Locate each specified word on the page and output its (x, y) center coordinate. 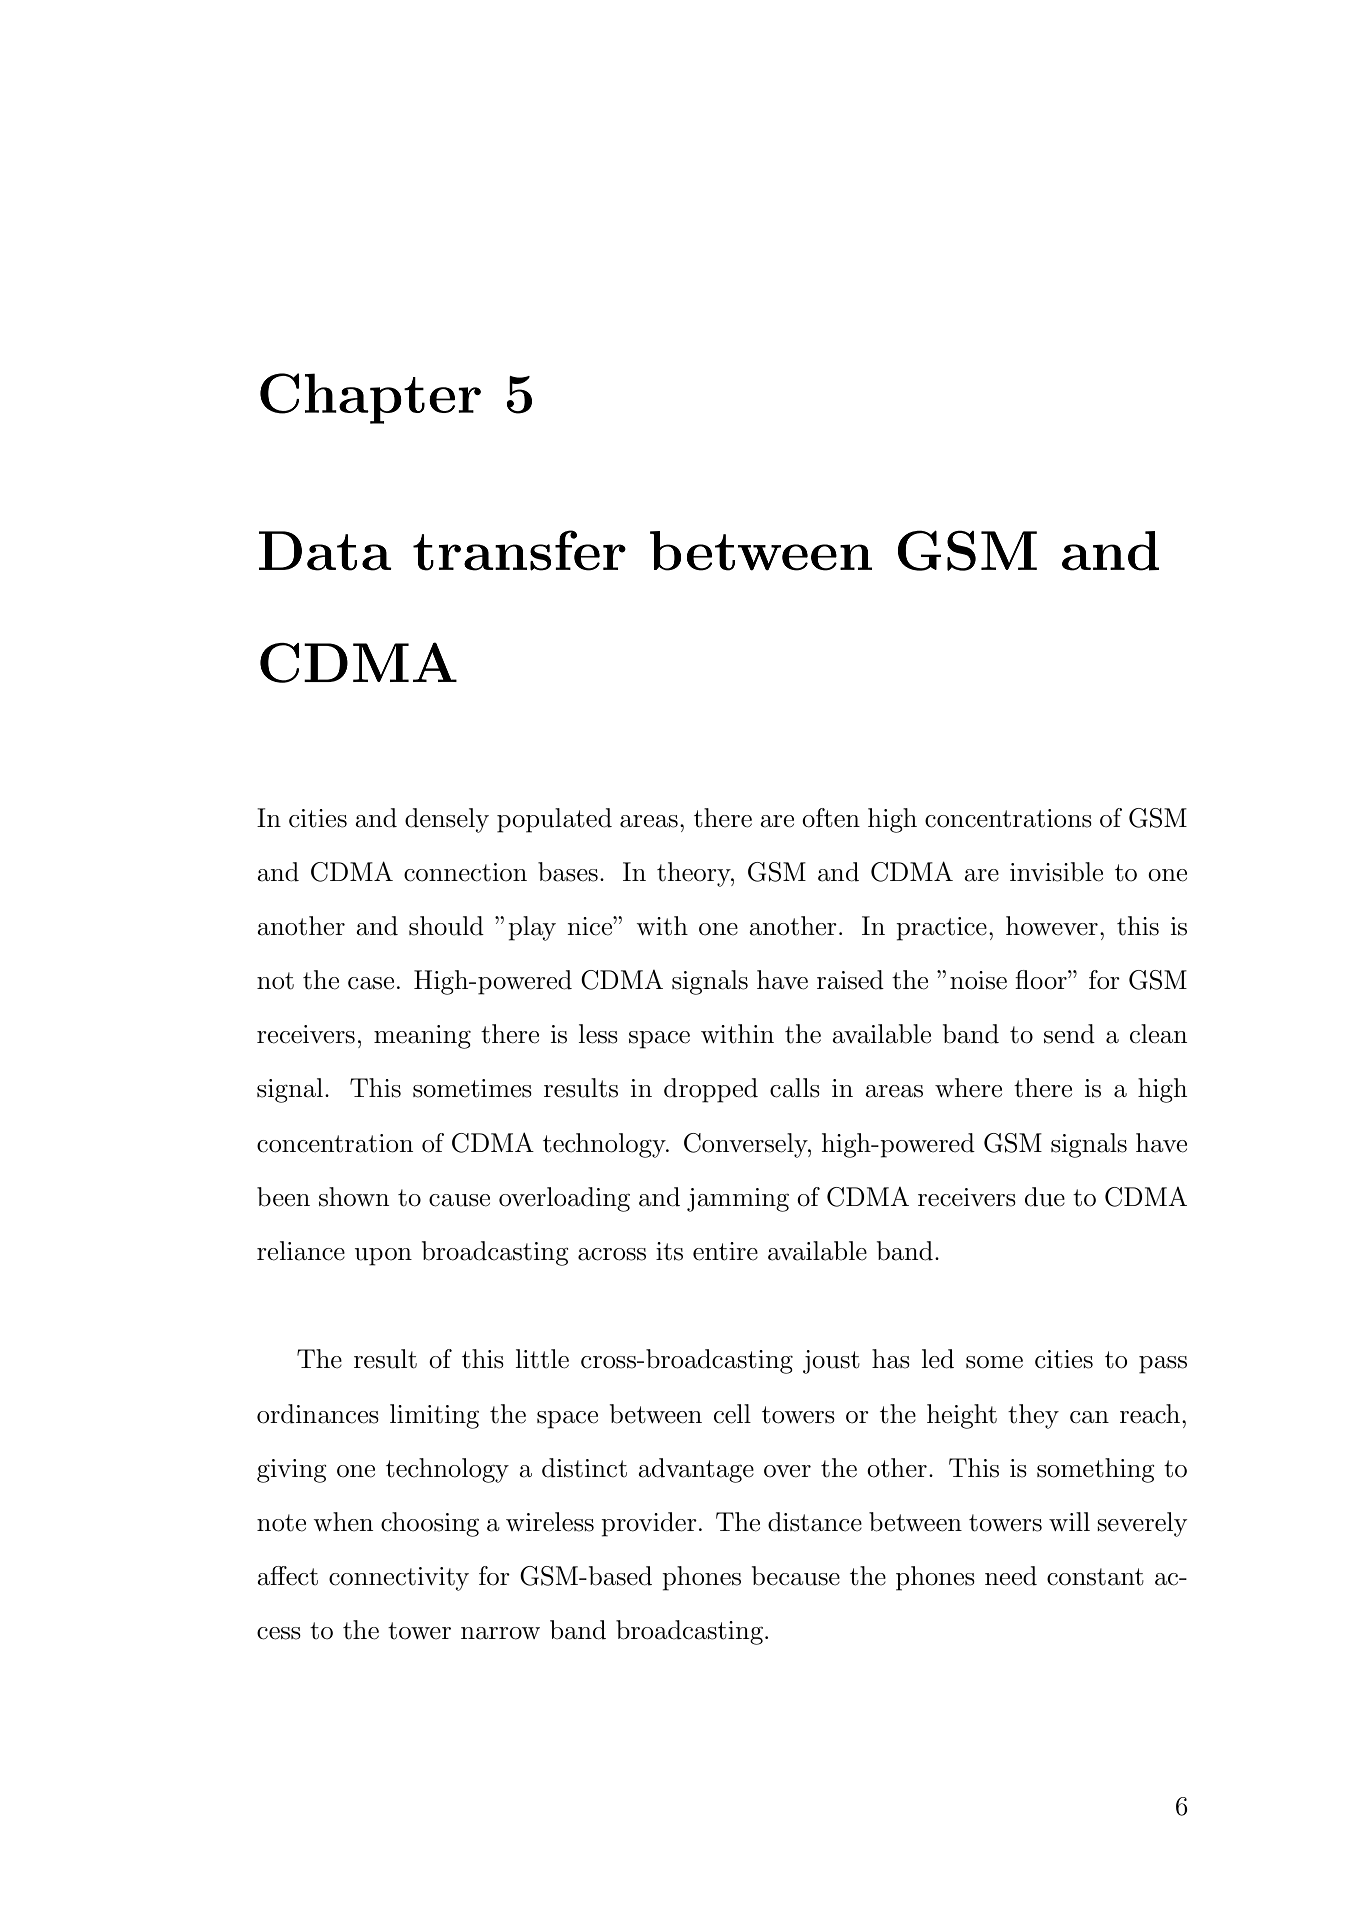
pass (1163, 1365)
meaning (422, 1037)
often (831, 818)
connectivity (399, 1579)
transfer (519, 550)
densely (447, 820)
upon (383, 1257)
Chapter (370, 398)
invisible (1056, 872)
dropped (711, 1090)
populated (554, 820)
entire (725, 1251)
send (1069, 1034)
